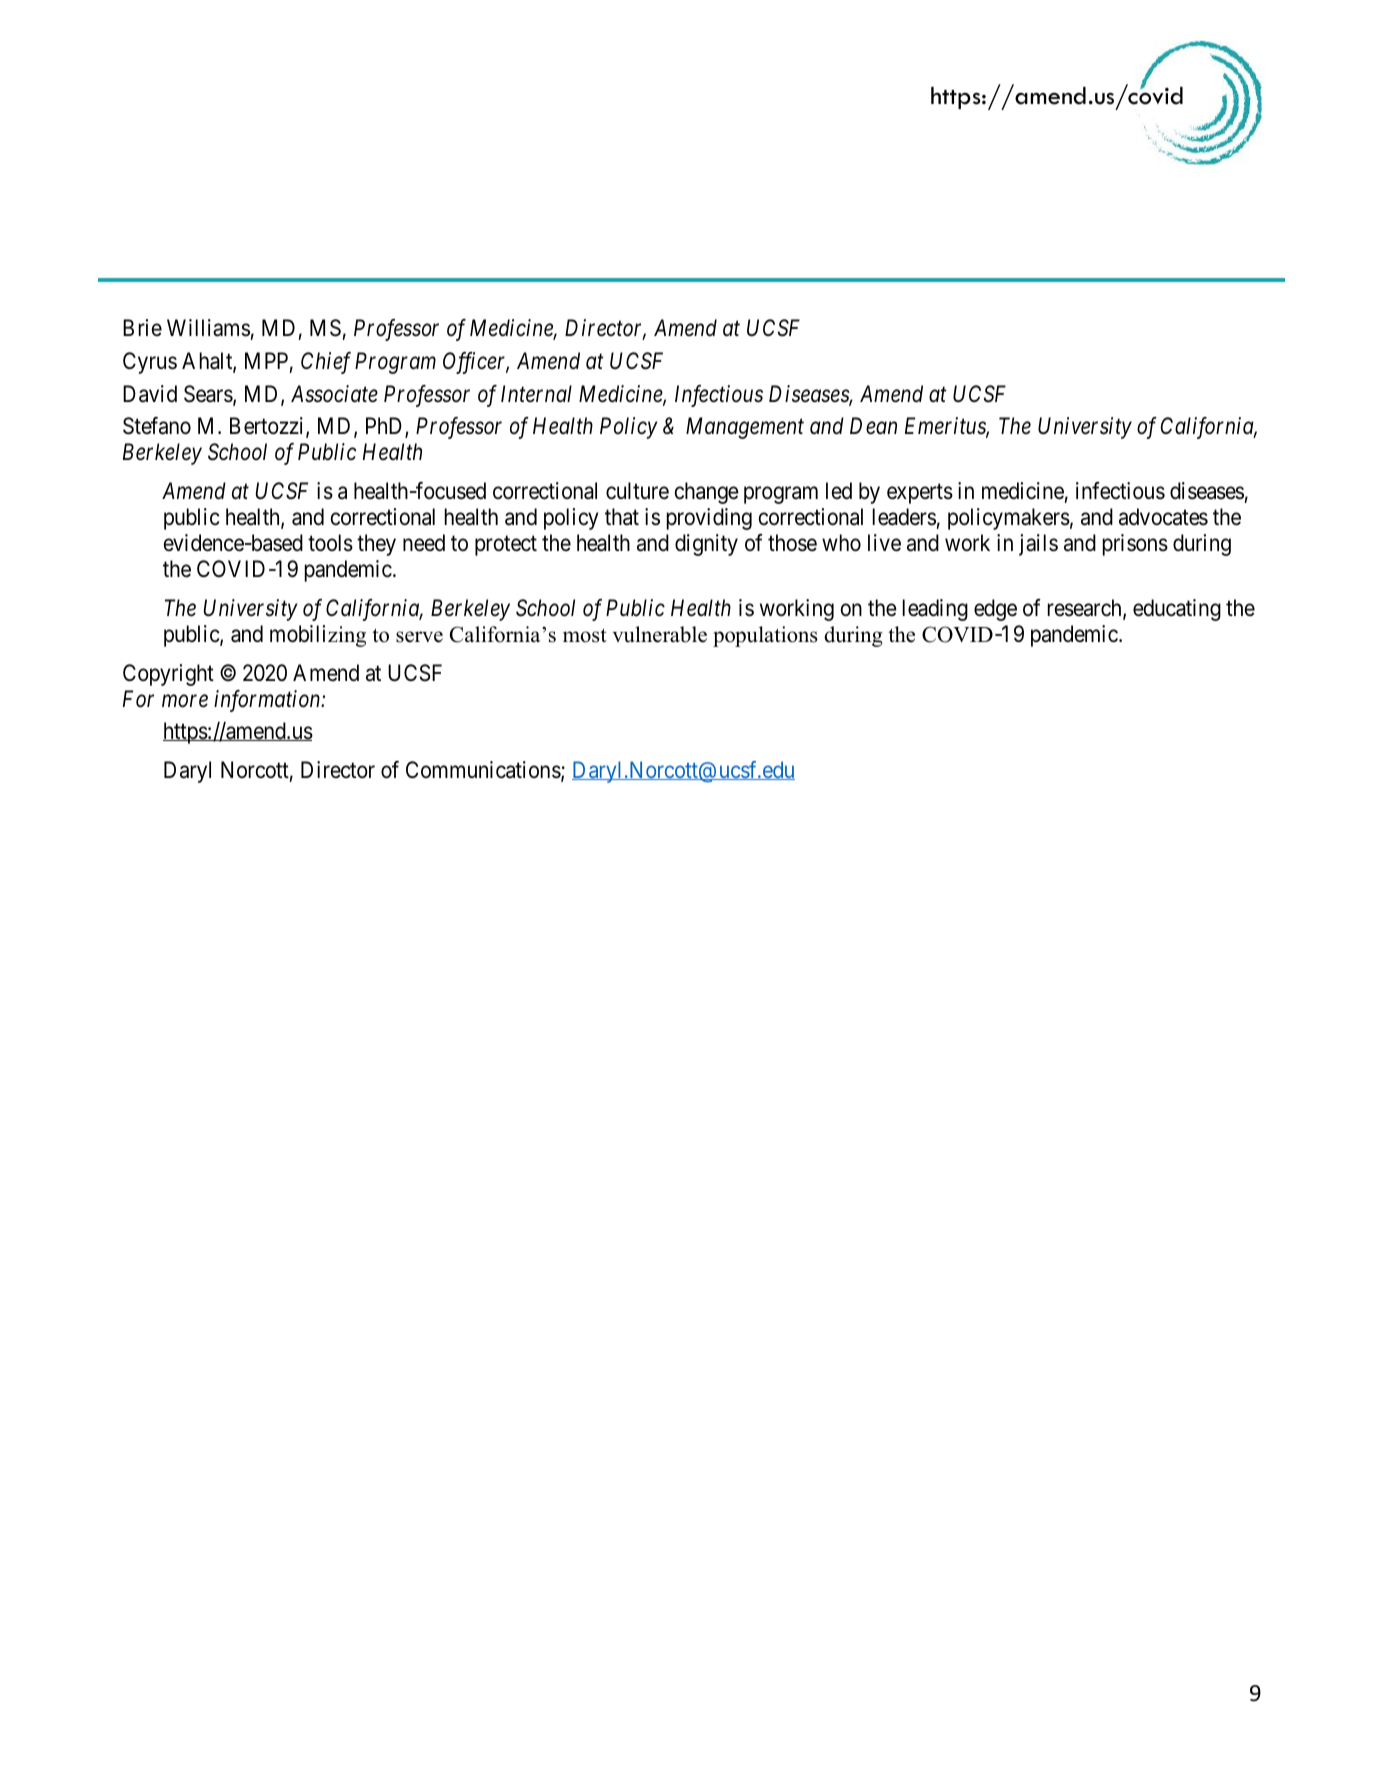 This document has height=1789, width=1383. What do you see at coordinates (1086, 609) in the document?
I see `research` at bounding box center [1086, 609].
